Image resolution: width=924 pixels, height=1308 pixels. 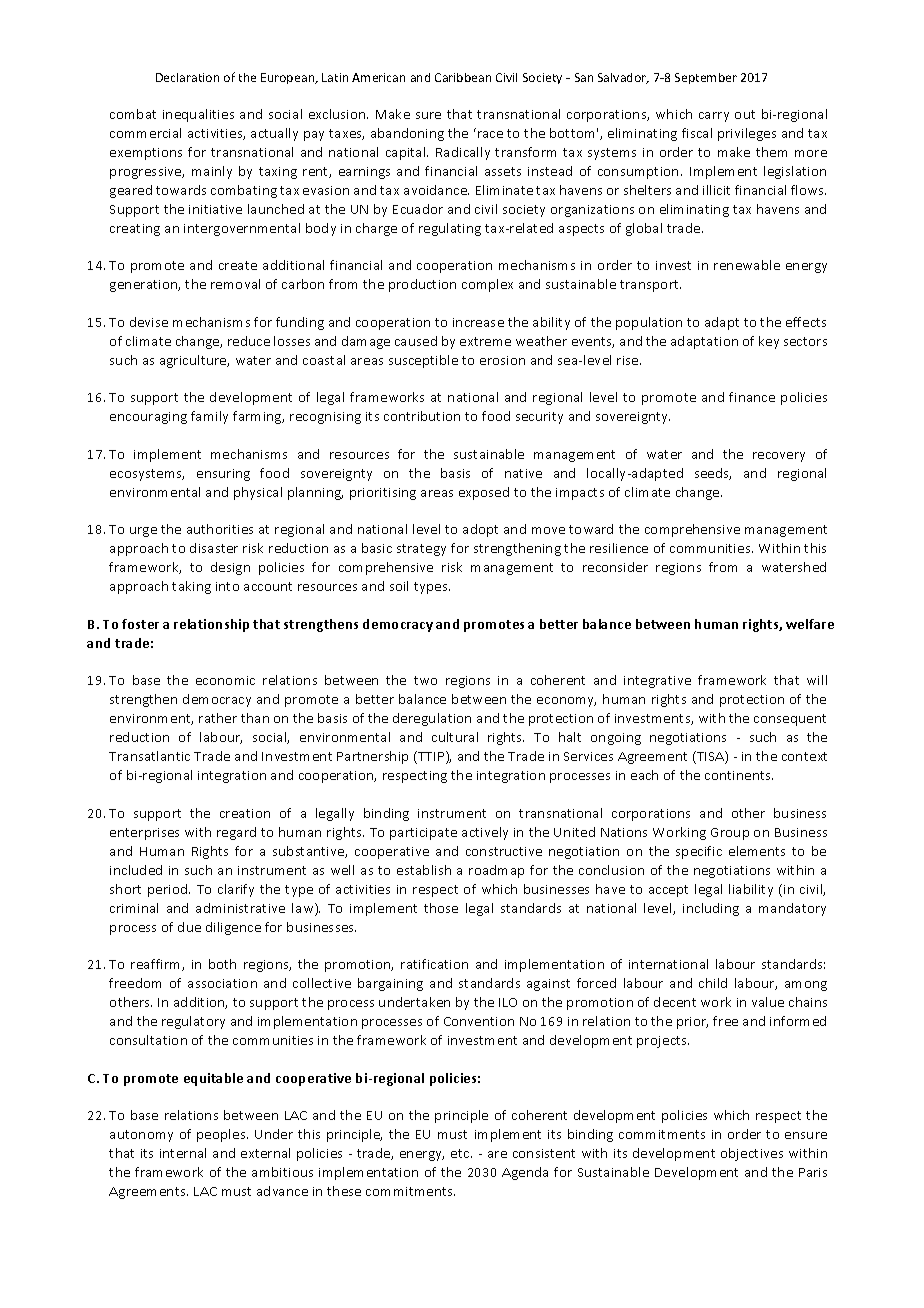 I want to click on objectives, so click(x=752, y=1154).
